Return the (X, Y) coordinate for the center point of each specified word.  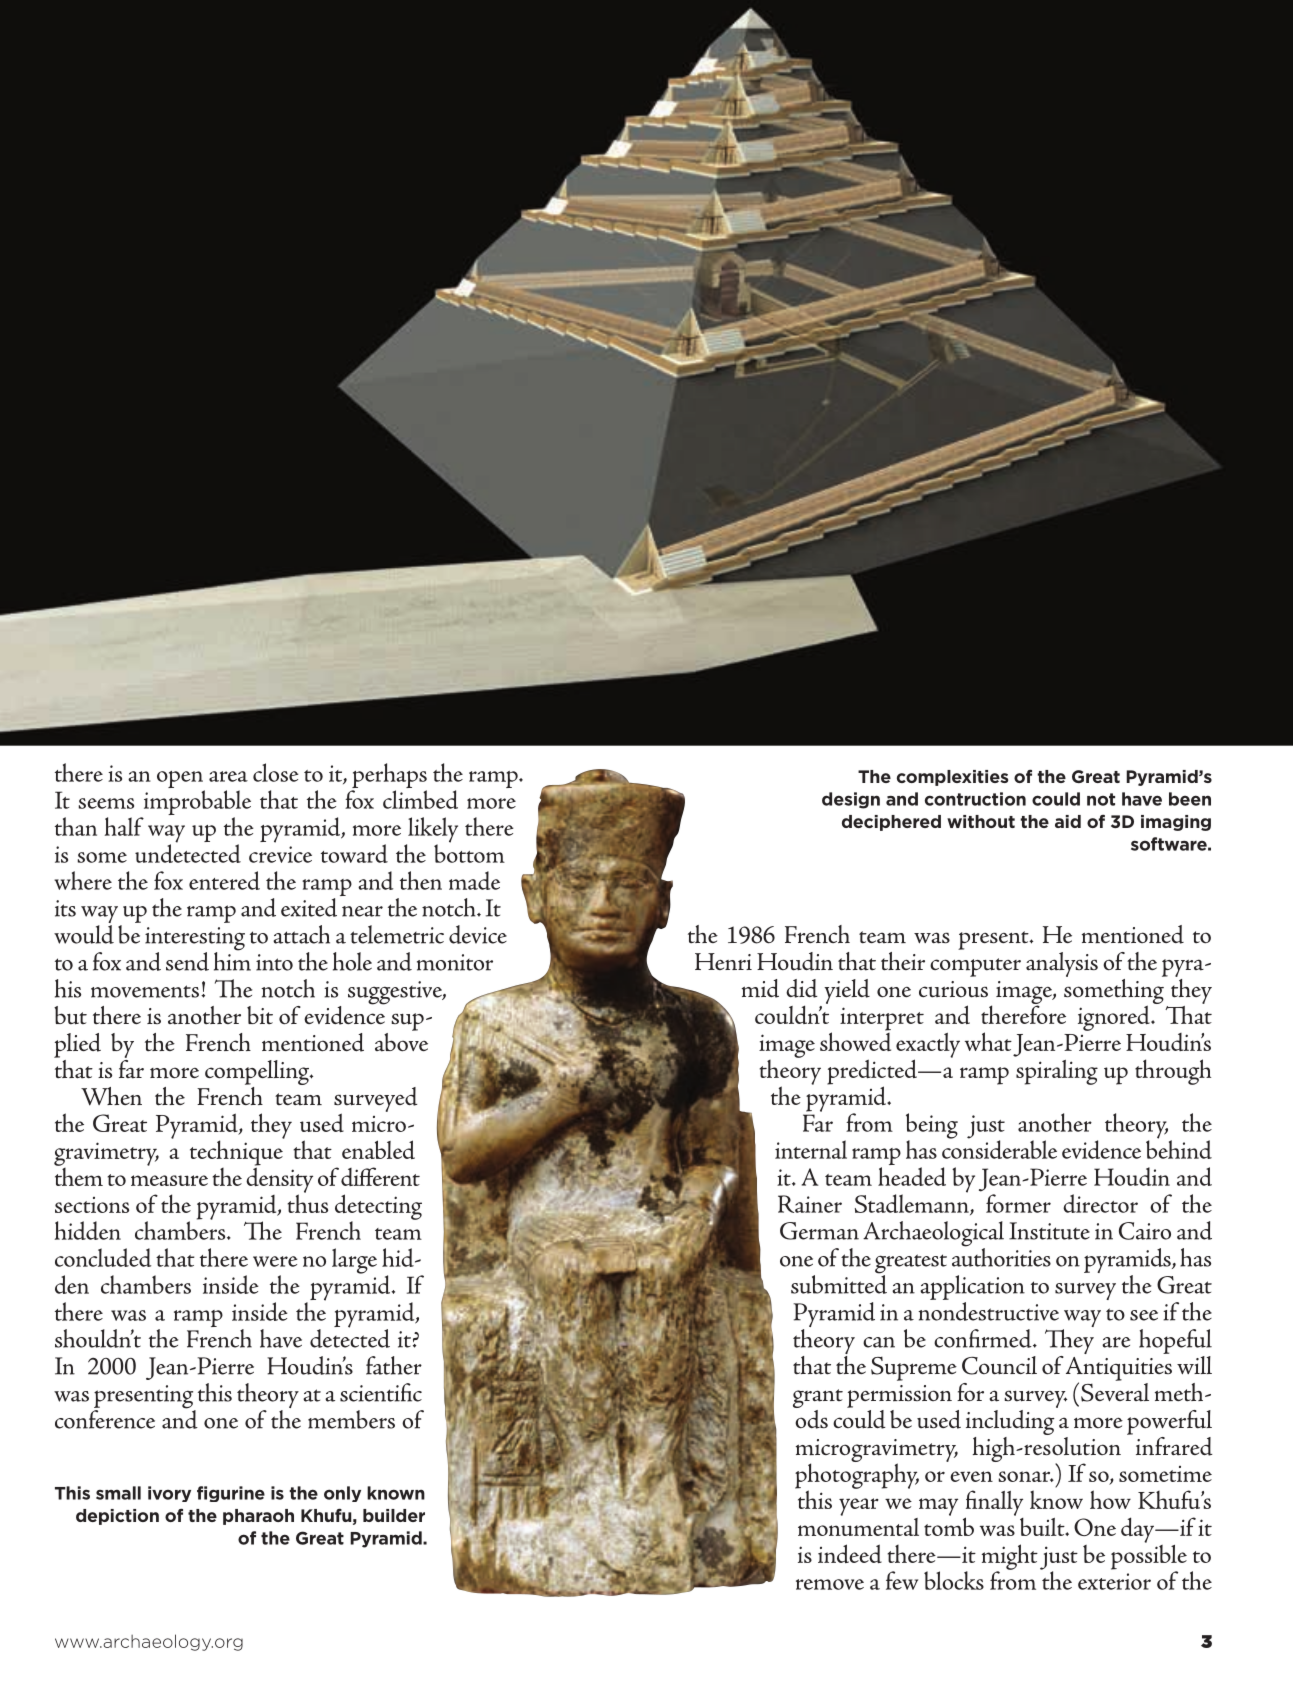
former (1018, 1203)
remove (830, 1584)
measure (169, 1180)
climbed (420, 799)
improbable (196, 804)
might (1010, 1558)
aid (1068, 821)
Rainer (810, 1204)
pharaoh (258, 1517)
